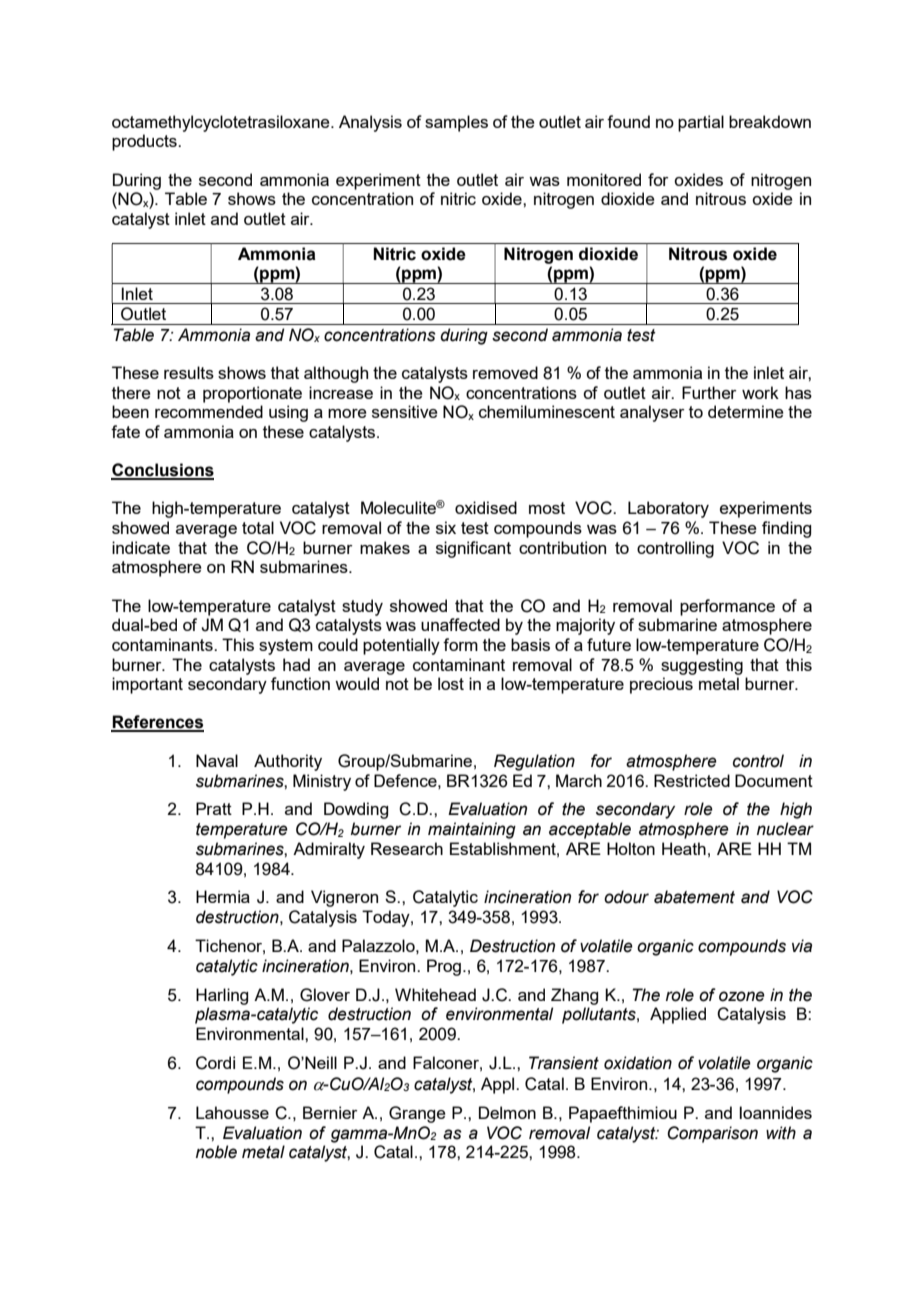  Describe the element at coordinates (162, 471) in the screenshot. I see `Conclusions` at that location.
